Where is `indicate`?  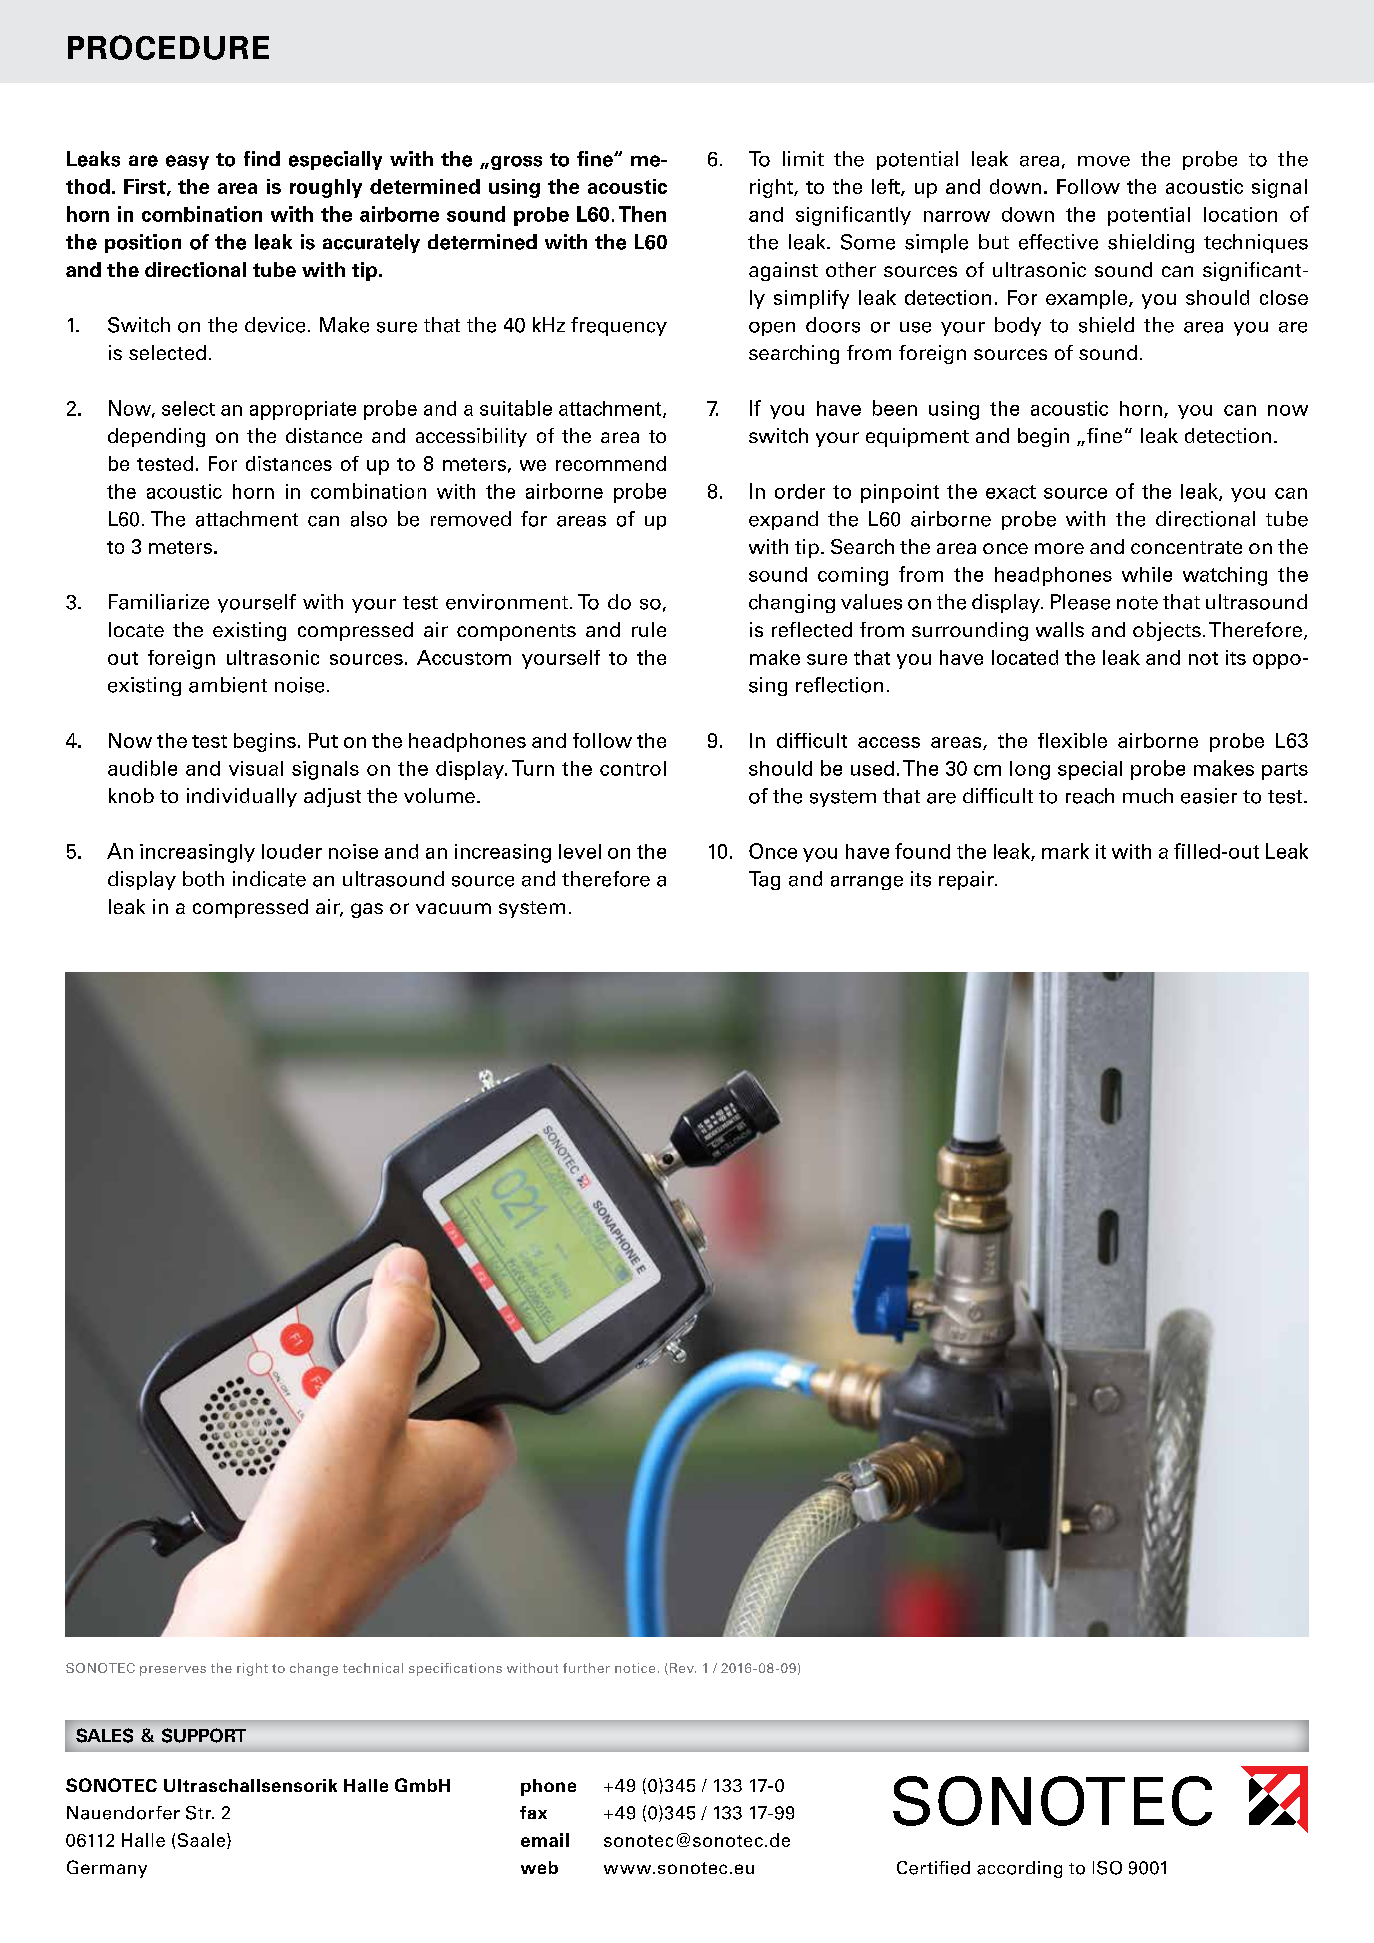 indicate is located at coordinates (269, 879).
